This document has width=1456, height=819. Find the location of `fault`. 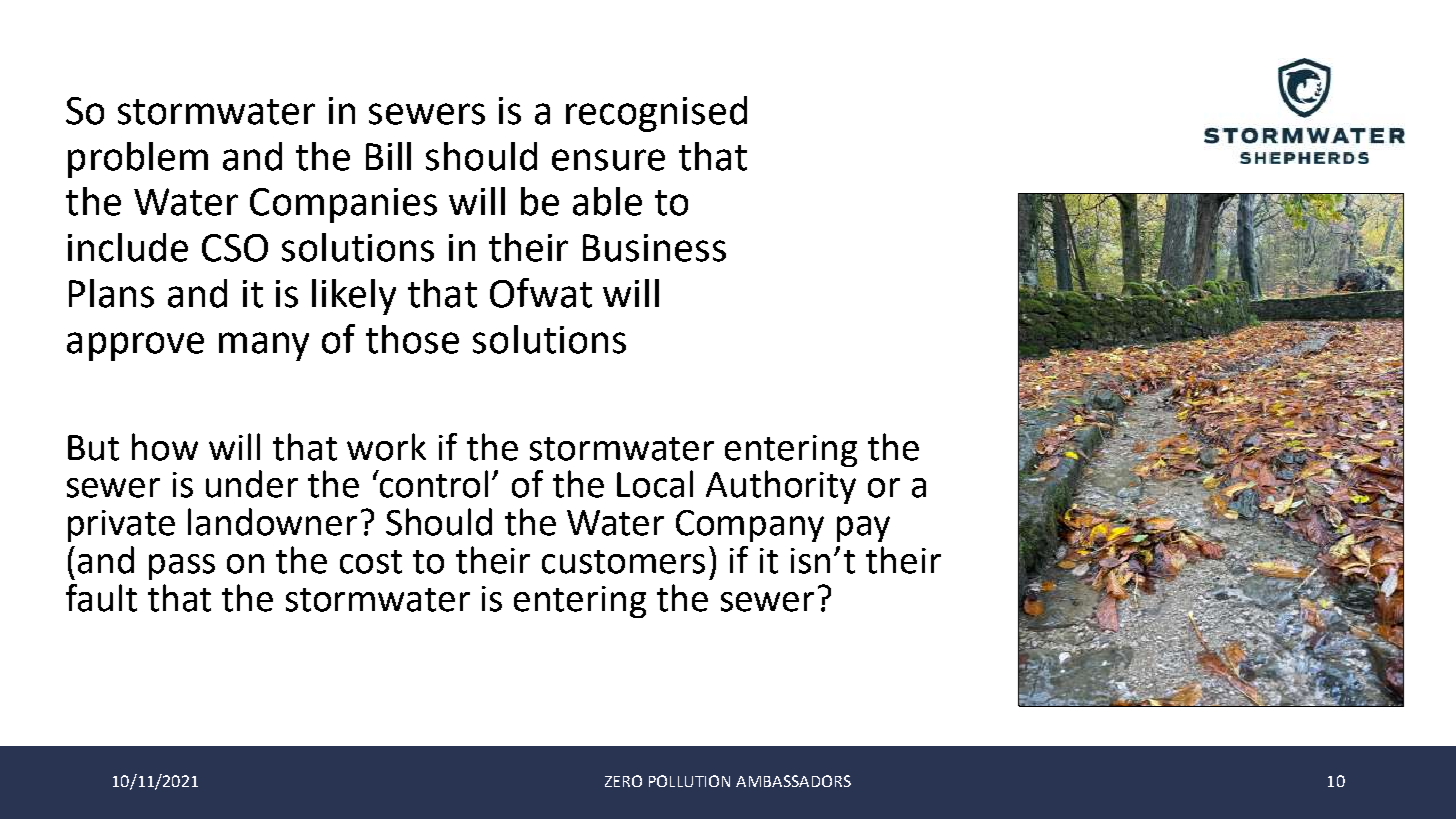

fault is located at coordinates (101, 598).
